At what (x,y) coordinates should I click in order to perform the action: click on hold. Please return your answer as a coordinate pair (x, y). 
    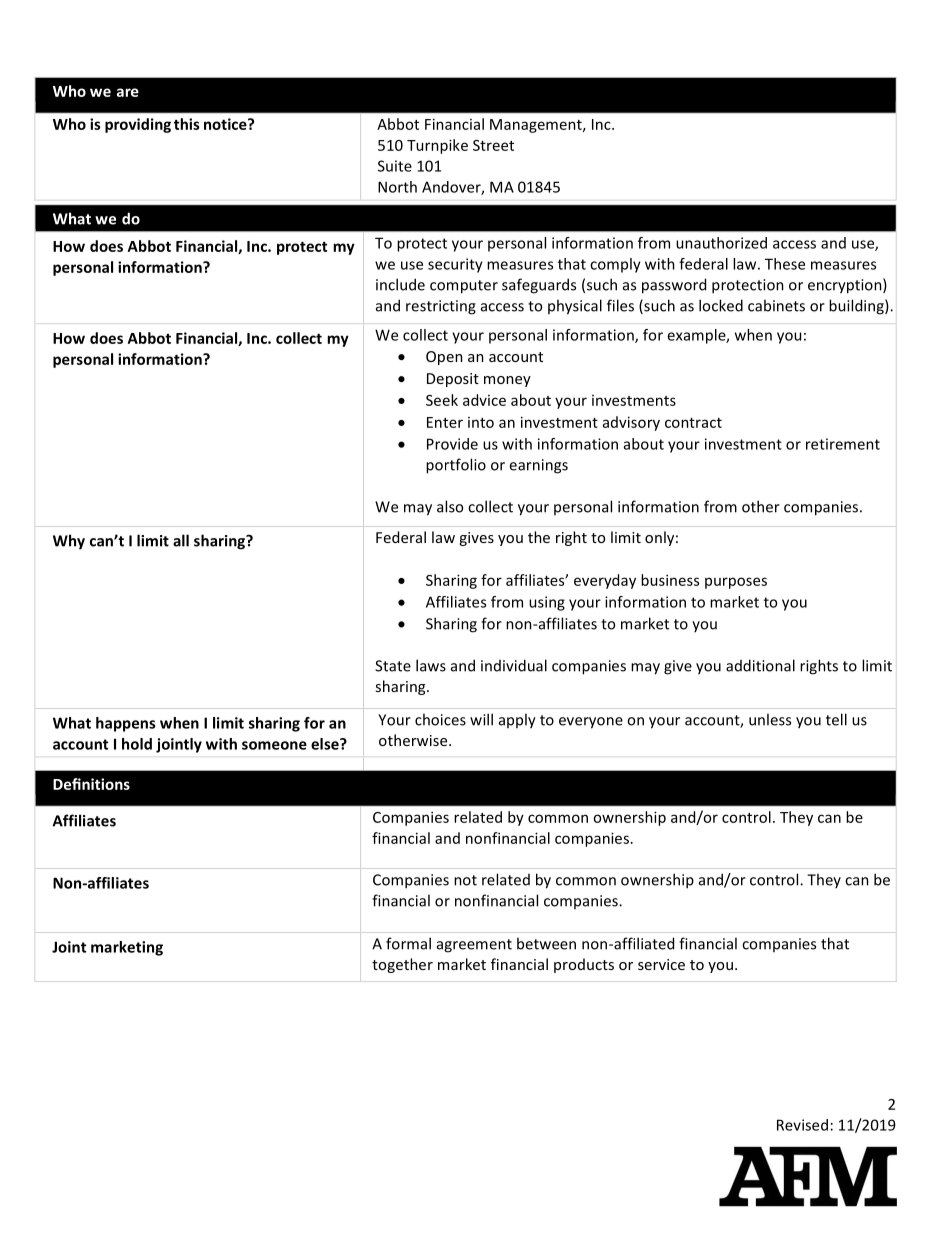
    Looking at the image, I should click on (137, 744).
